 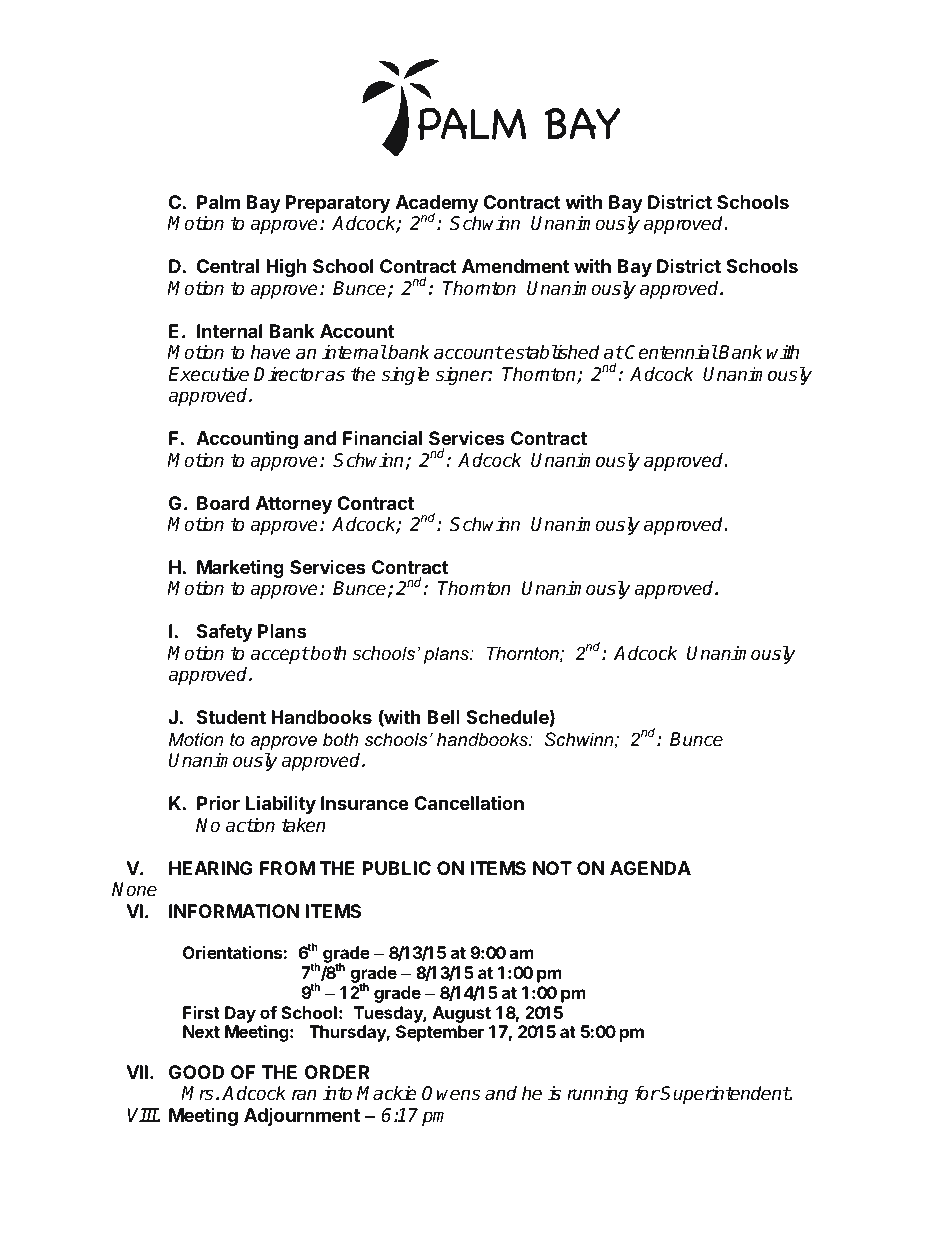 I want to click on Bell, so click(x=443, y=717).
